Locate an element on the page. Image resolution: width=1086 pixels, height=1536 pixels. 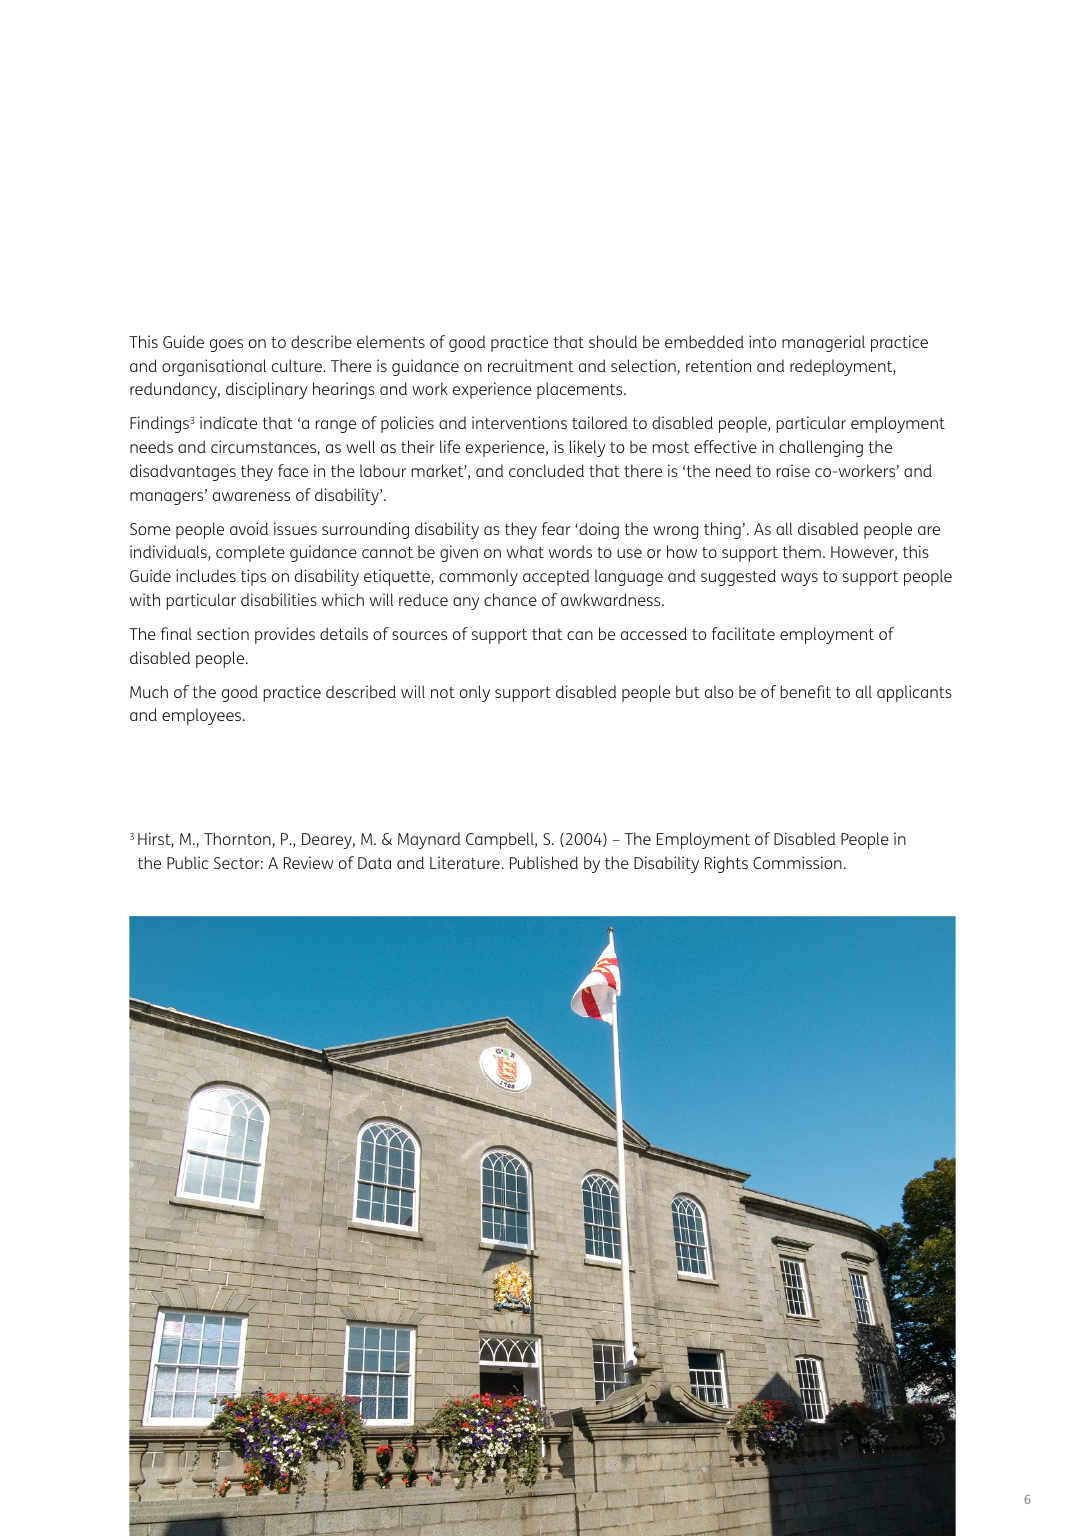
face is located at coordinates (293, 470).
